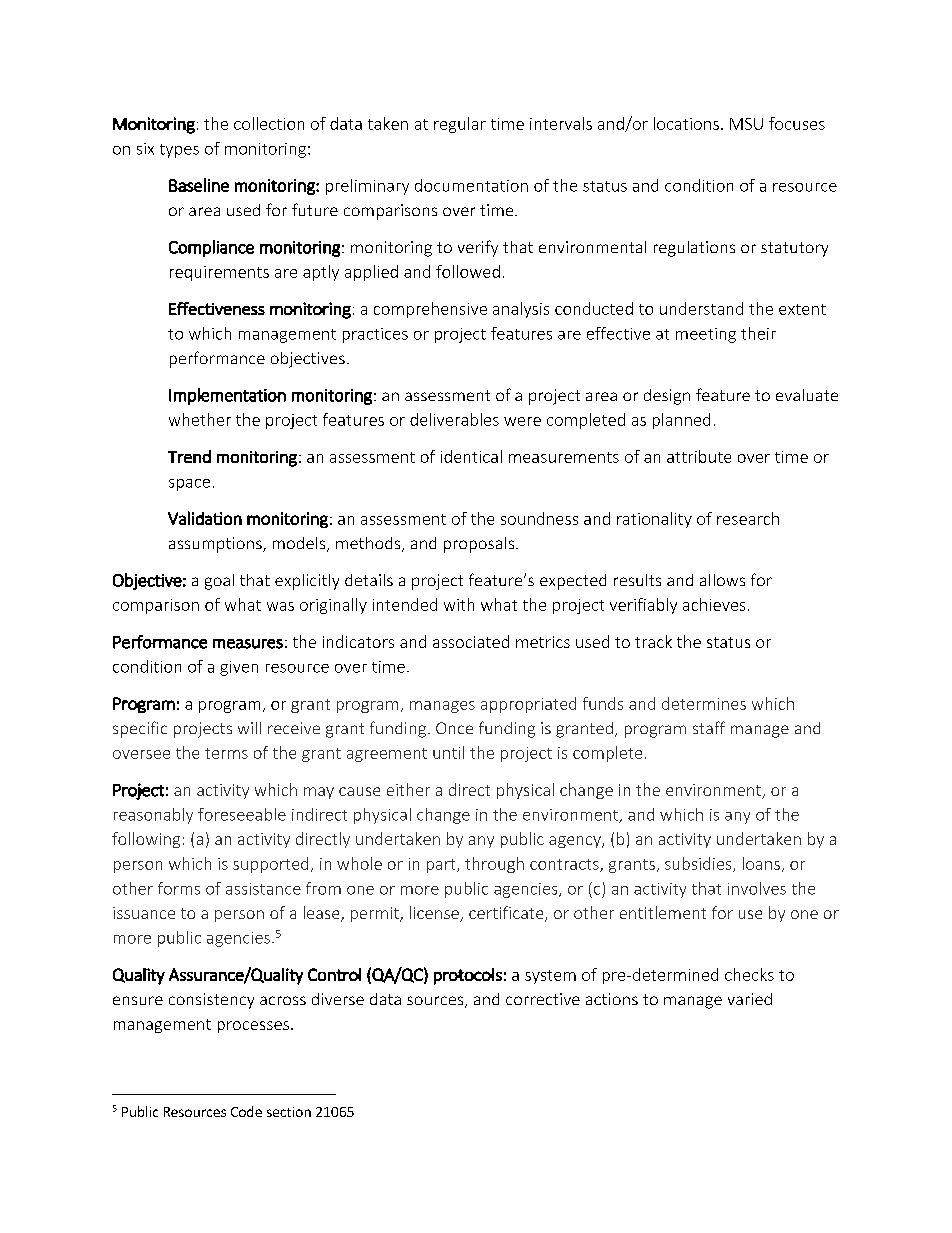 The width and height of the page is (952, 1233). Describe the element at coordinates (189, 456) in the page. I see `Trend` at that location.
